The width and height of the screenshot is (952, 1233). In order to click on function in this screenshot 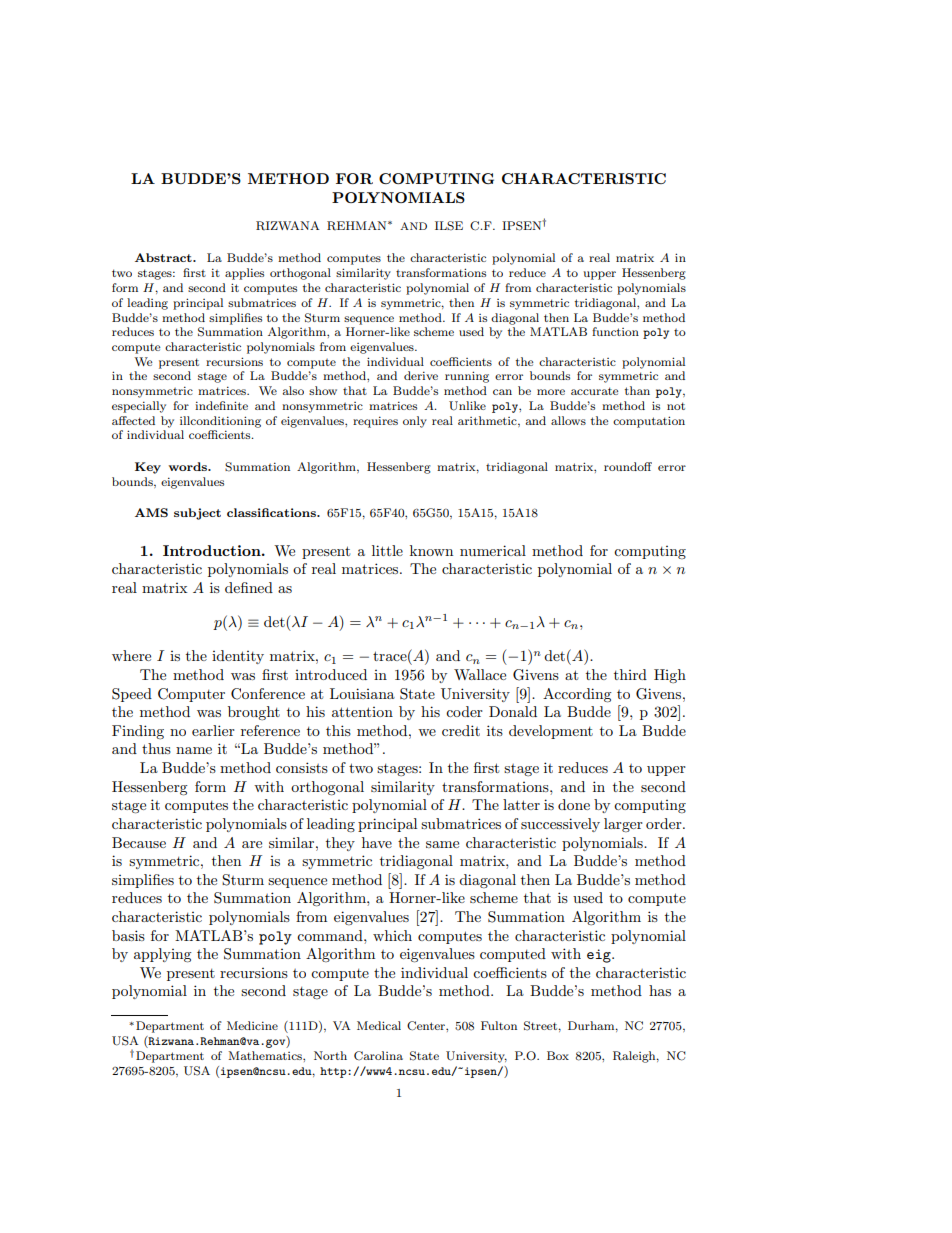, I will do `click(615, 331)`.
